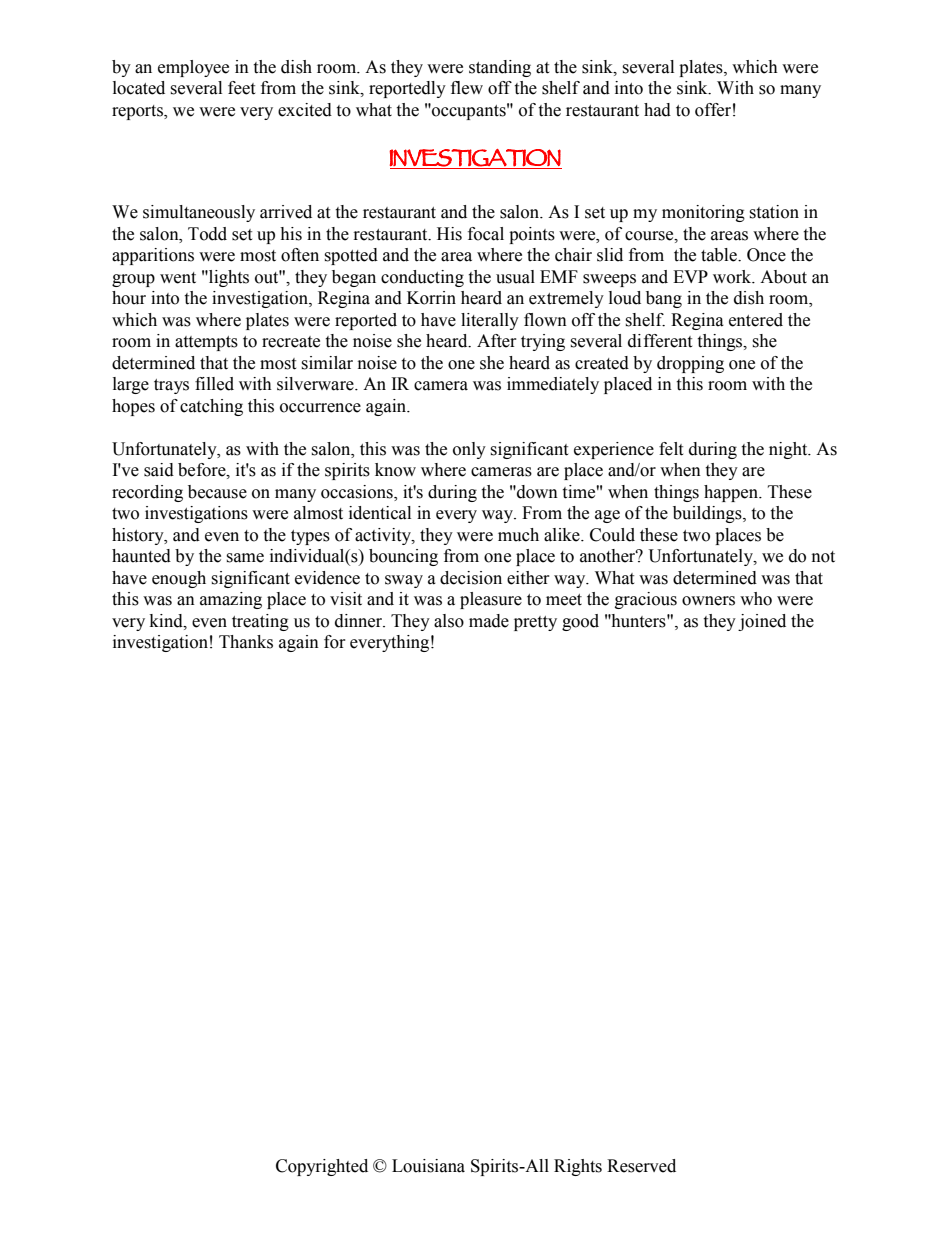 This screenshot has width=952, height=1233. What do you see at coordinates (241, 88) in the screenshot?
I see `feet` at bounding box center [241, 88].
